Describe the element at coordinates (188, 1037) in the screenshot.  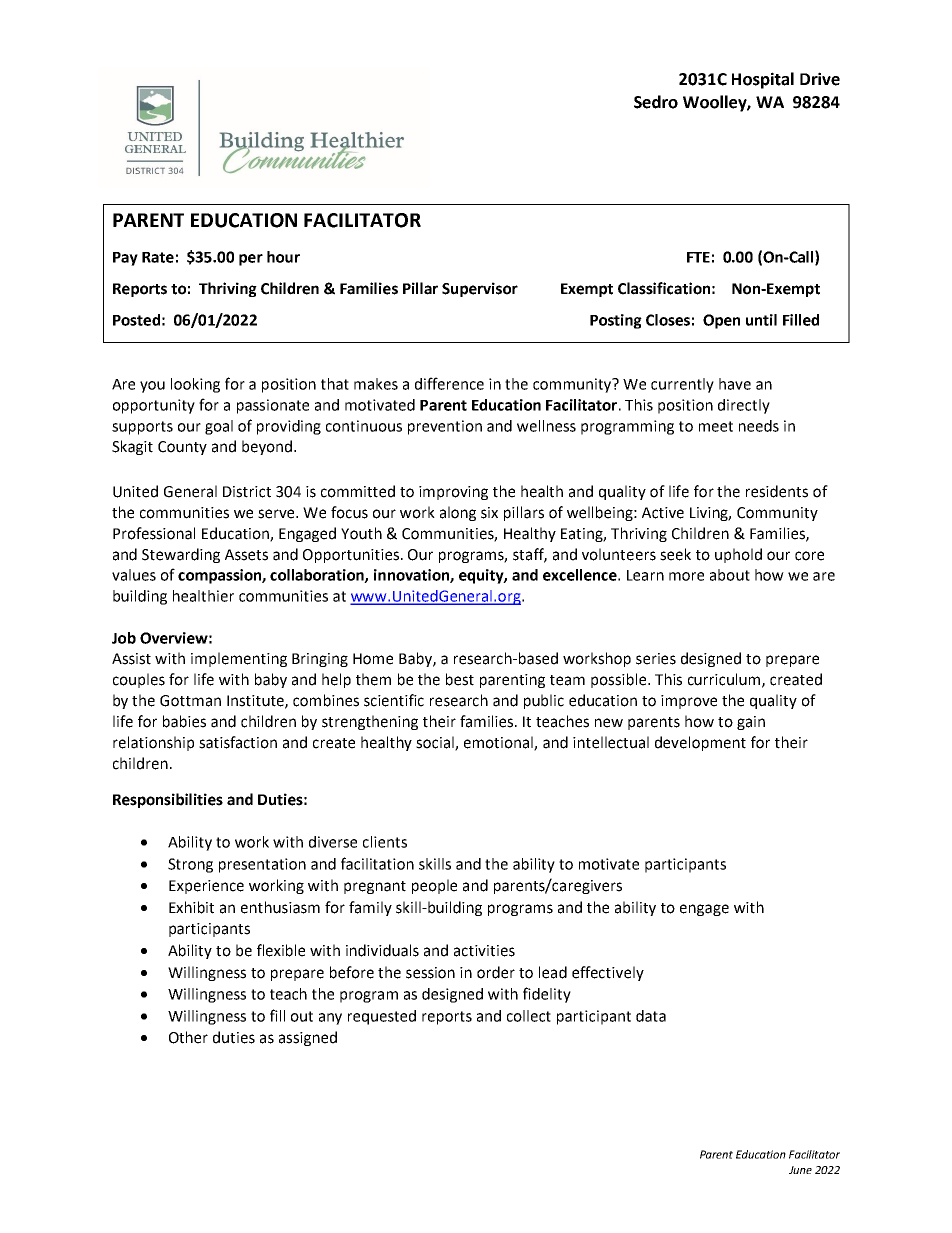
I see `Other` at that location.
